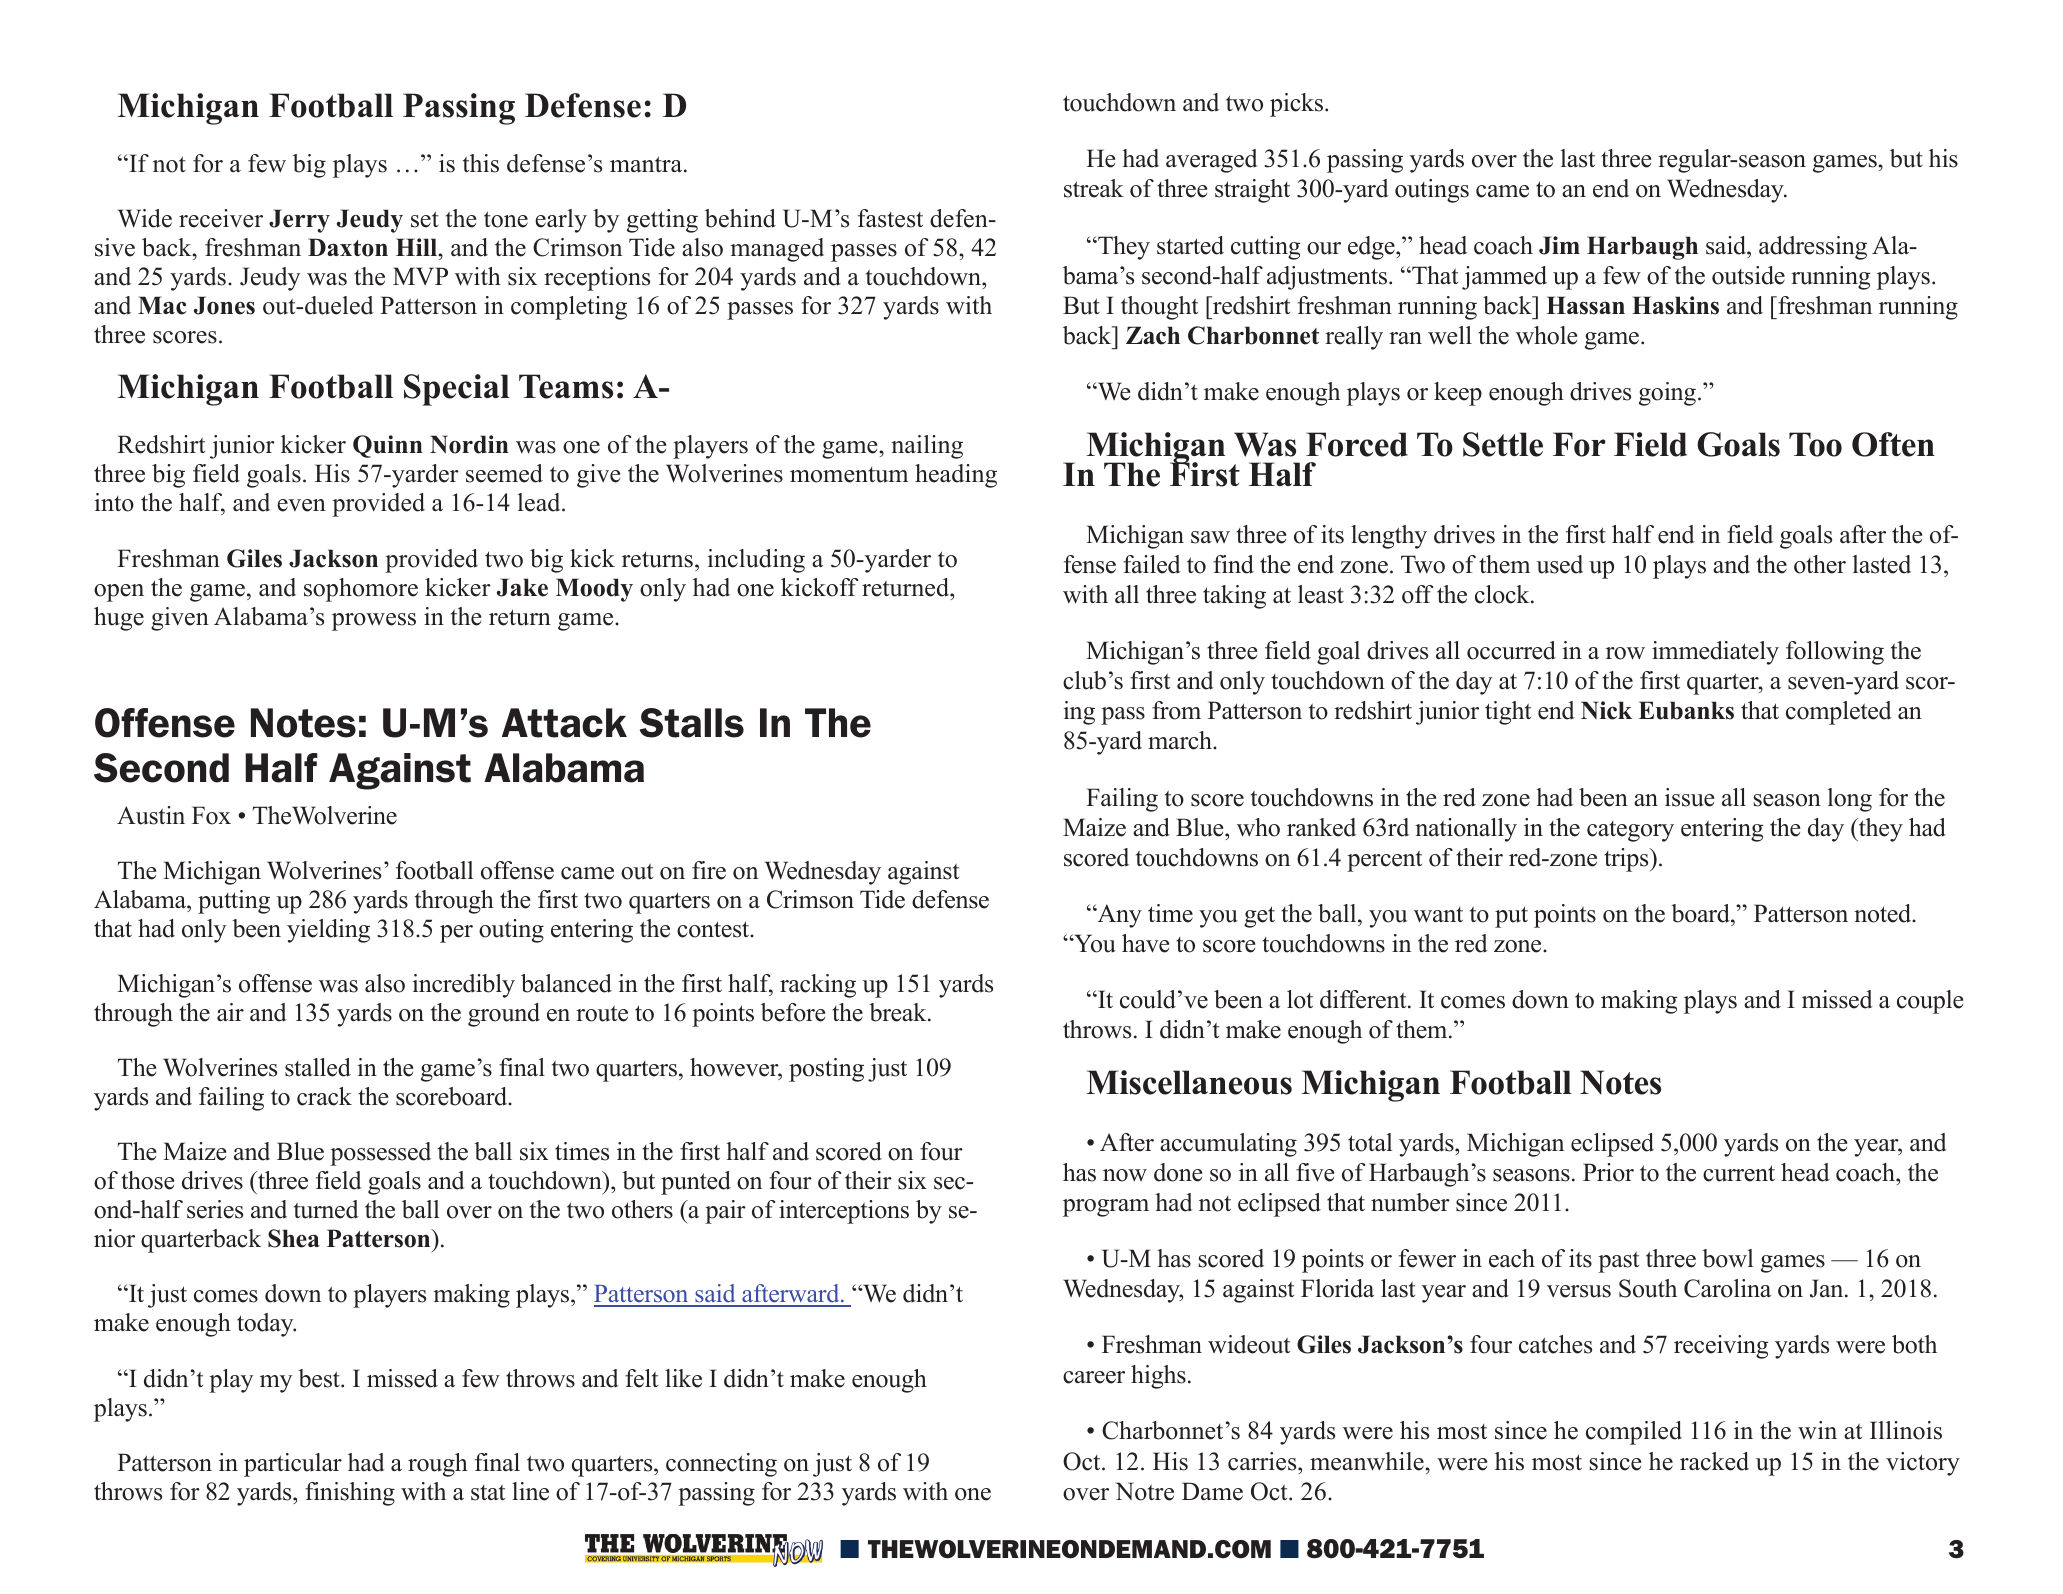 The width and height of the document is (2063, 1594). Describe the element at coordinates (293, 1465) in the document. I see `particular` at that location.
